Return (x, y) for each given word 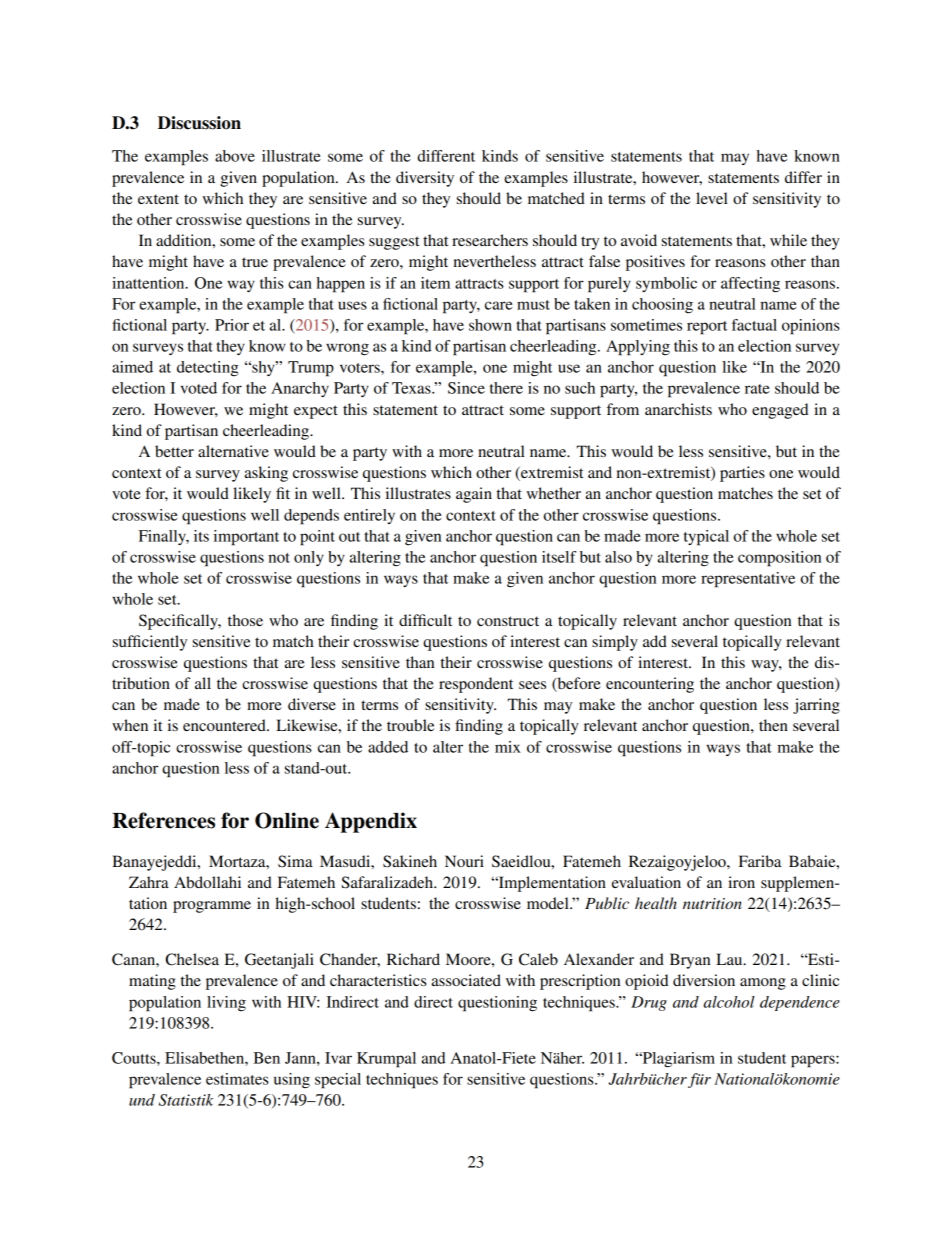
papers (814, 1061)
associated (466, 980)
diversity (425, 179)
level (712, 198)
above (235, 156)
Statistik (186, 1100)
